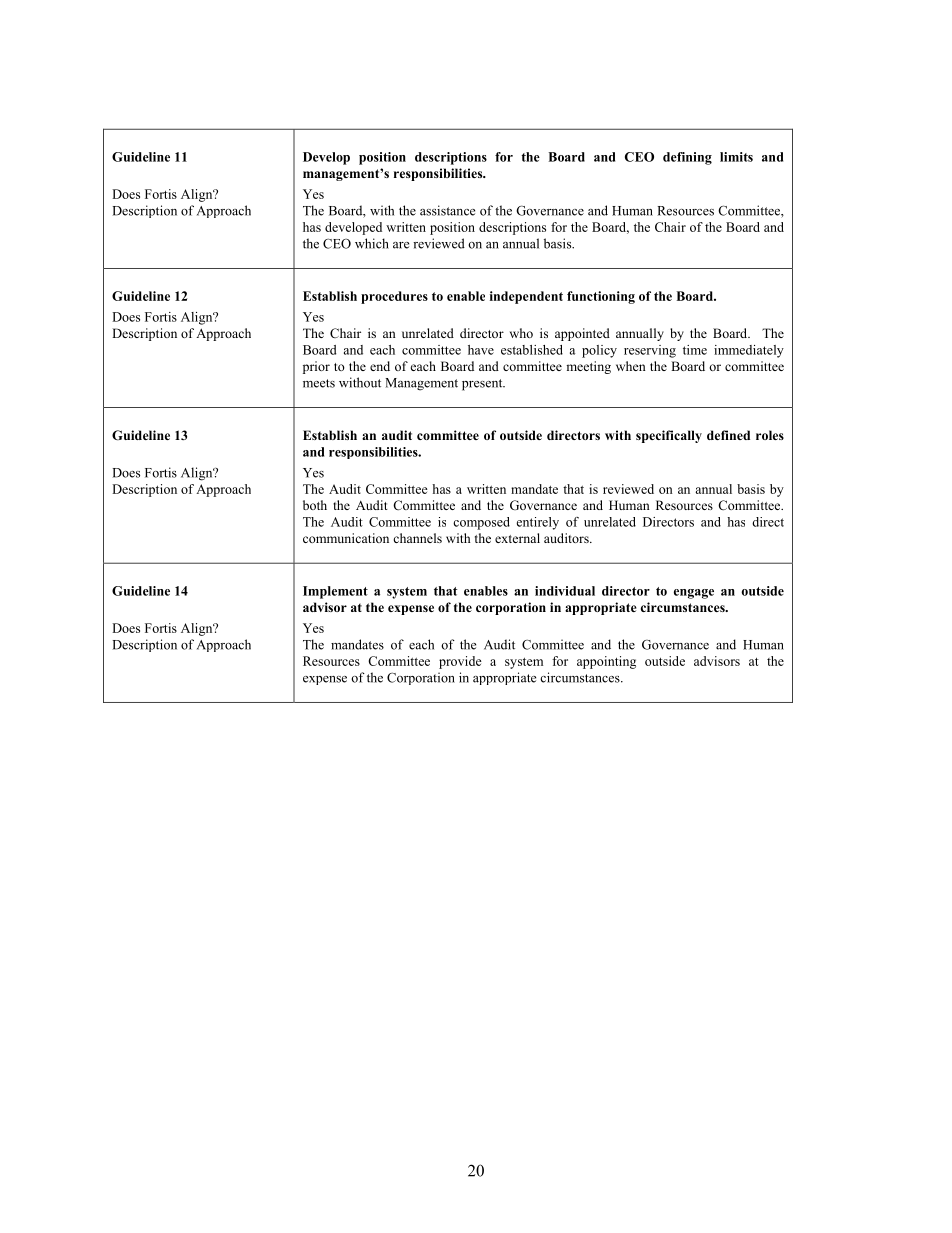  What do you see at coordinates (728, 435) in the screenshot?
I see `defined` at bounding box center [728, 435].
